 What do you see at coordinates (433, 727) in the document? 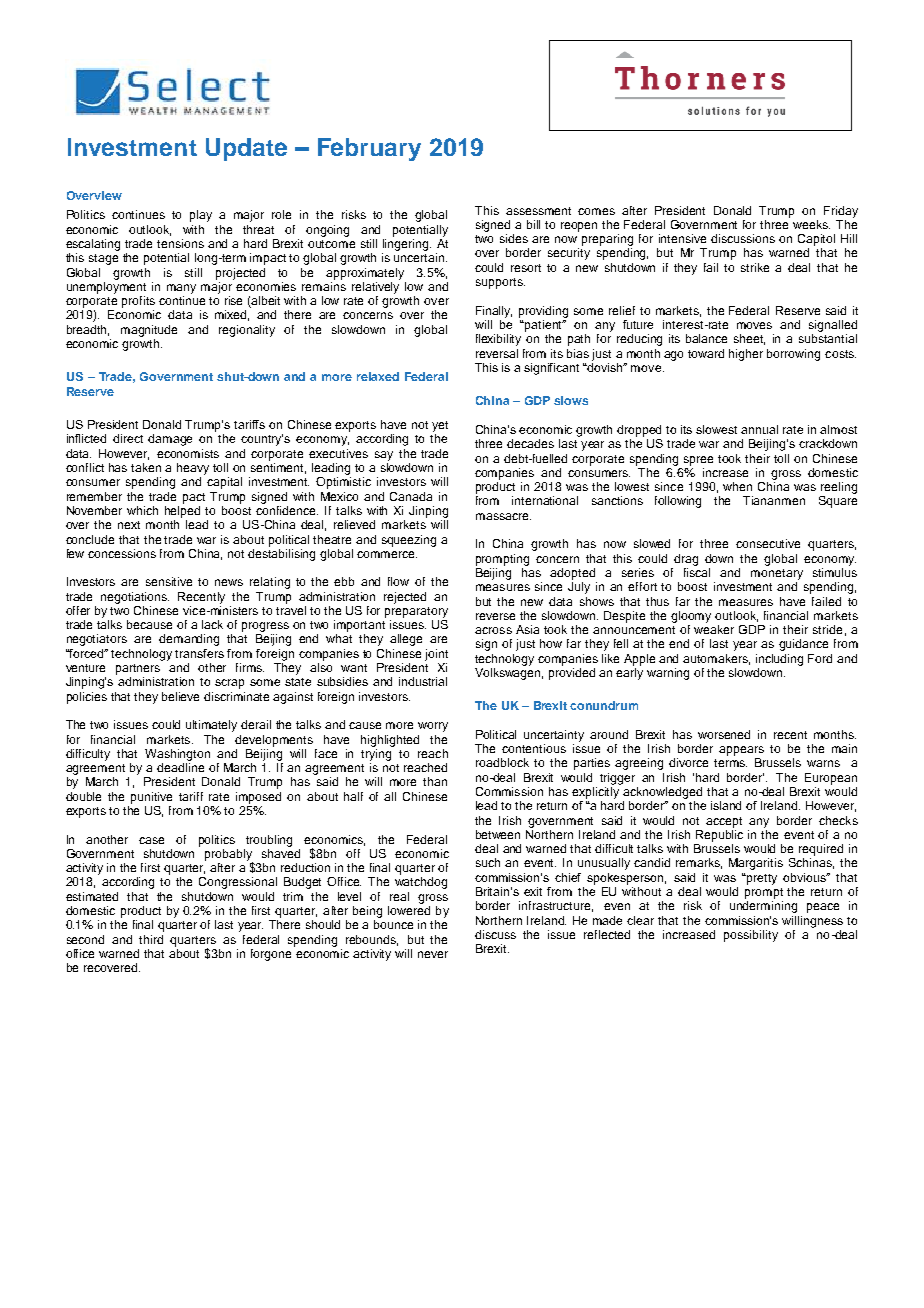
I see `worry` at bounding box center [433, 727].
